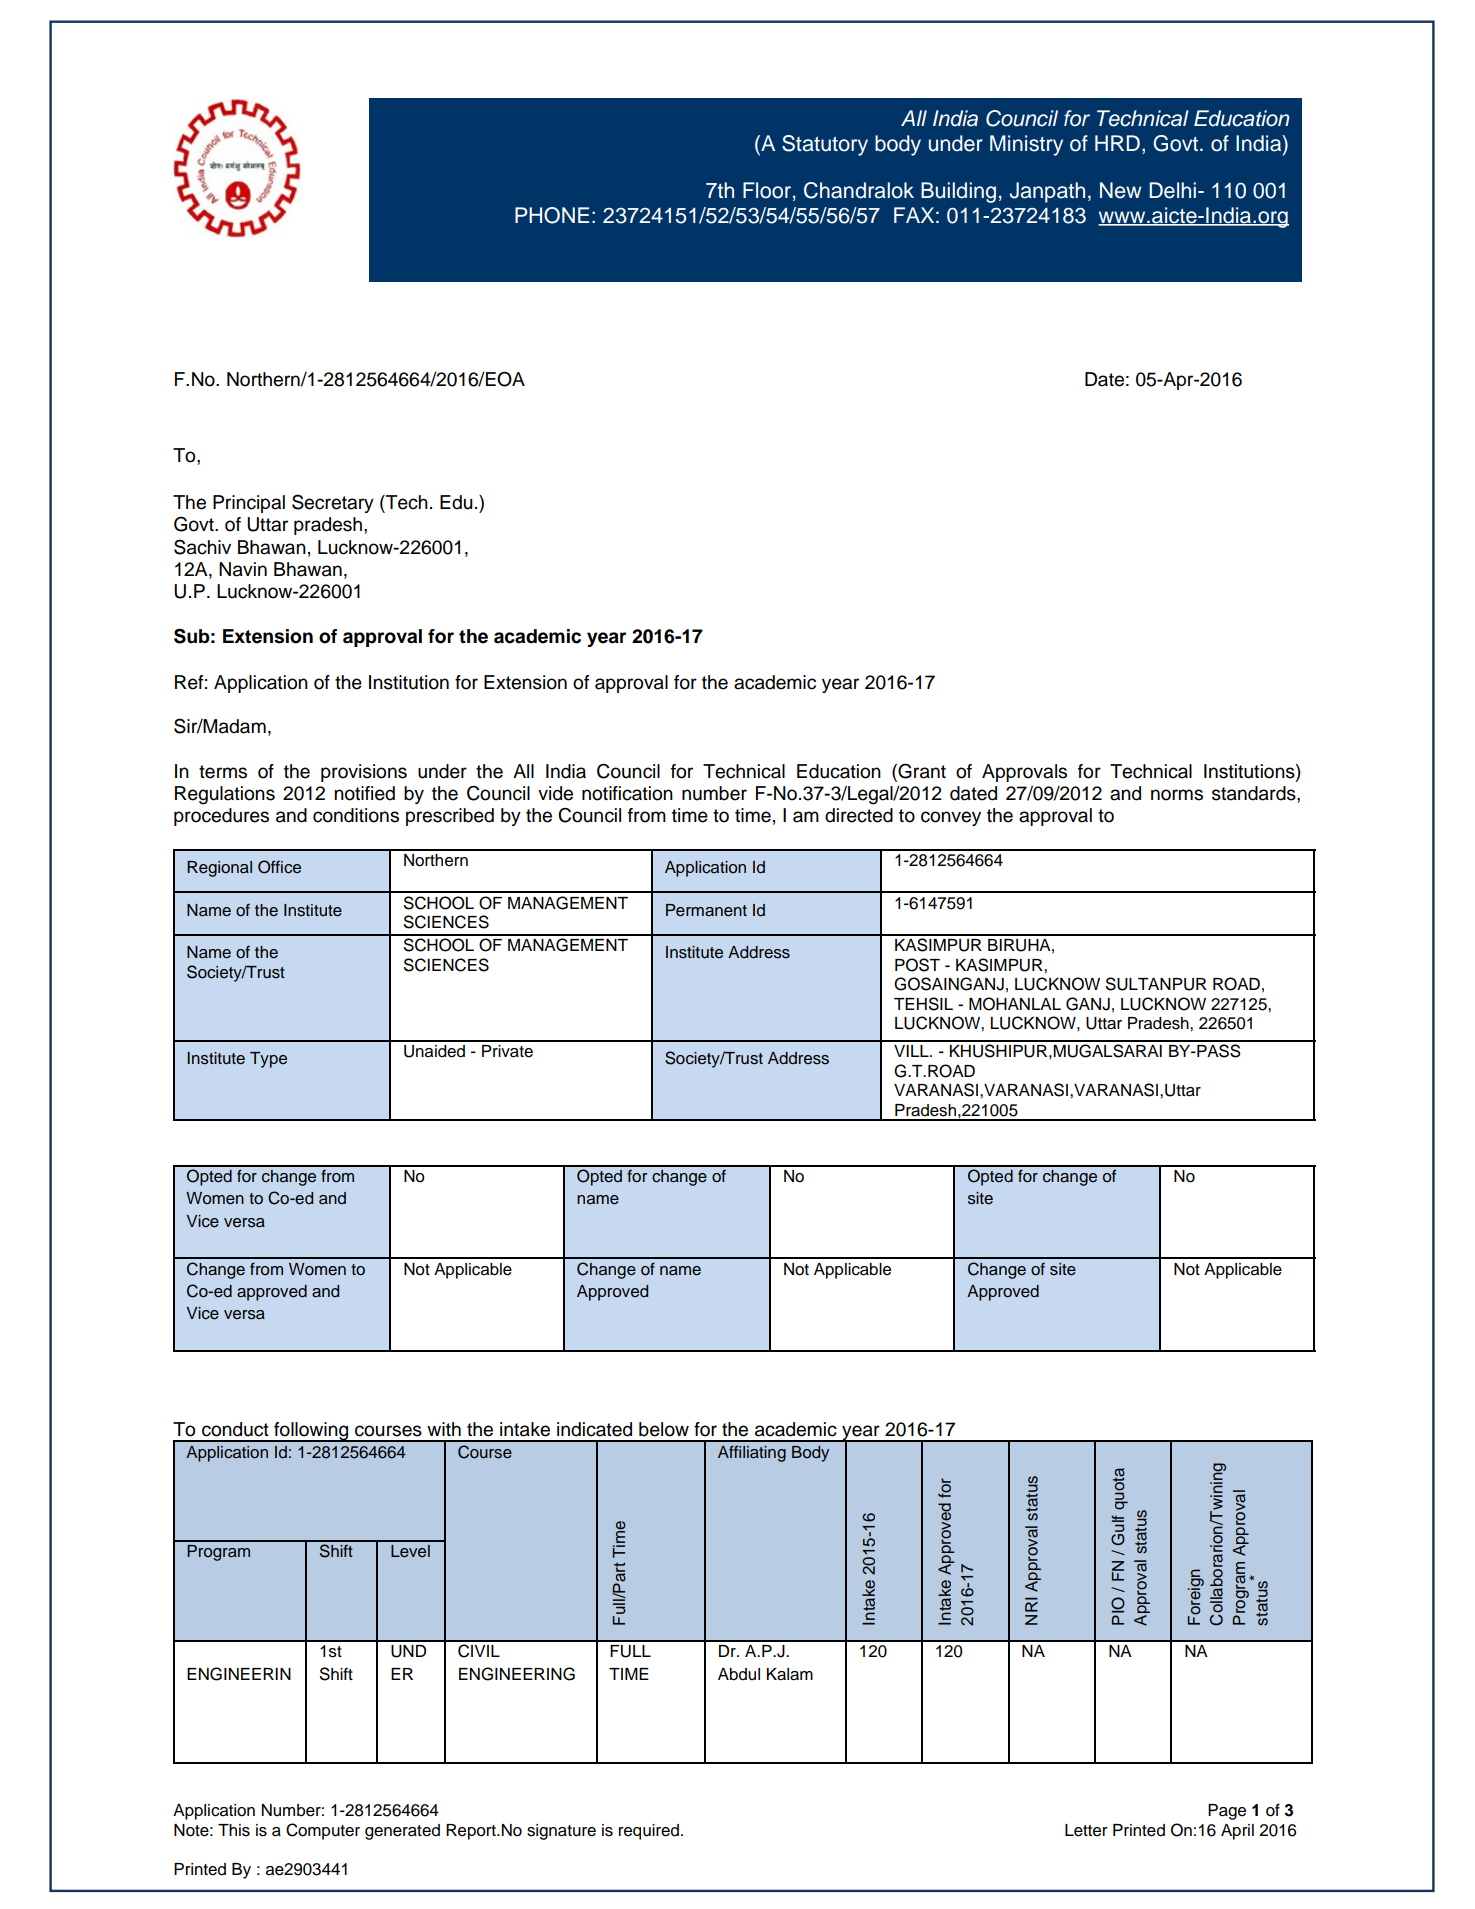 This document has height=1909, width=1475. What do you see at coordinates (323, 1831) in the document?
I see `Computer` at bounding box center [323, 1831].
